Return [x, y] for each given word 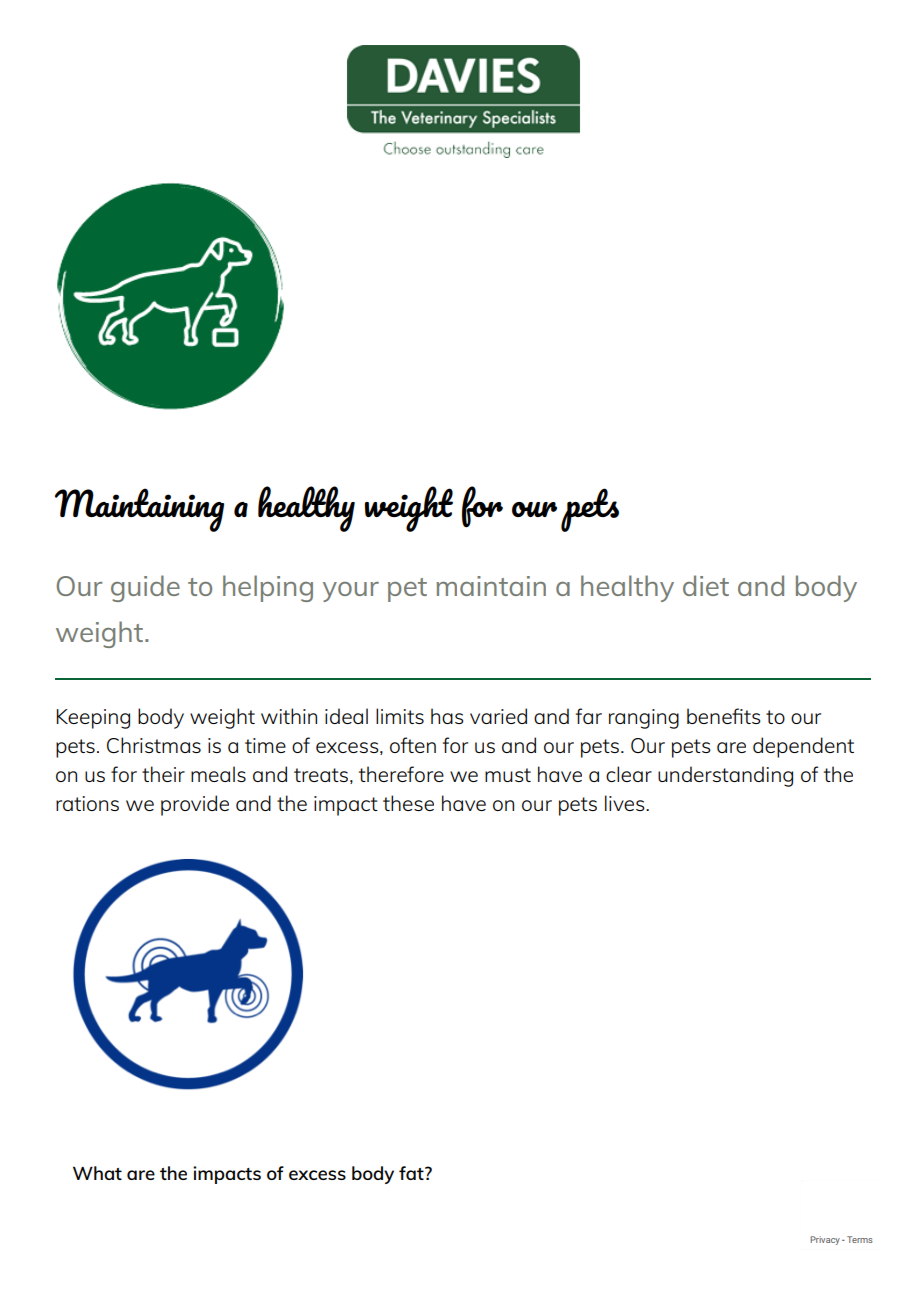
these [408, 803]
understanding [725, 776]
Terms [860, 1239]
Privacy [825, 1240]
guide [145, 588]
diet [706, 585]
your [351, 592]
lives [626, 803]
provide [195, 805]
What [97, 1173]
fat [412, 1173]
